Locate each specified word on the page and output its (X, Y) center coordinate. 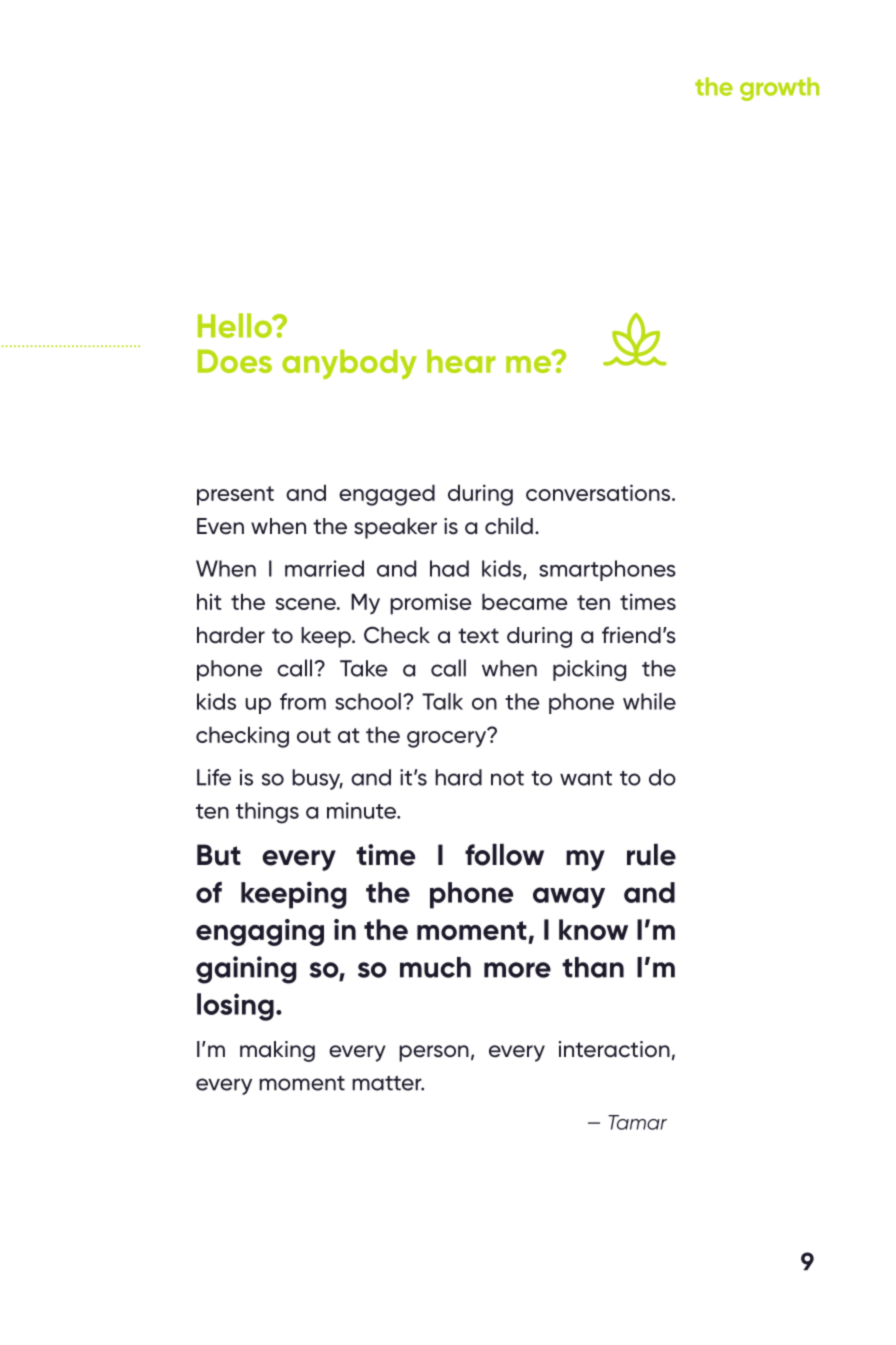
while (649, 701)
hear (461, 361)
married (324, 568)
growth (779, 89)
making (277, 1051)
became (525, 601)
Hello (236, 325)
